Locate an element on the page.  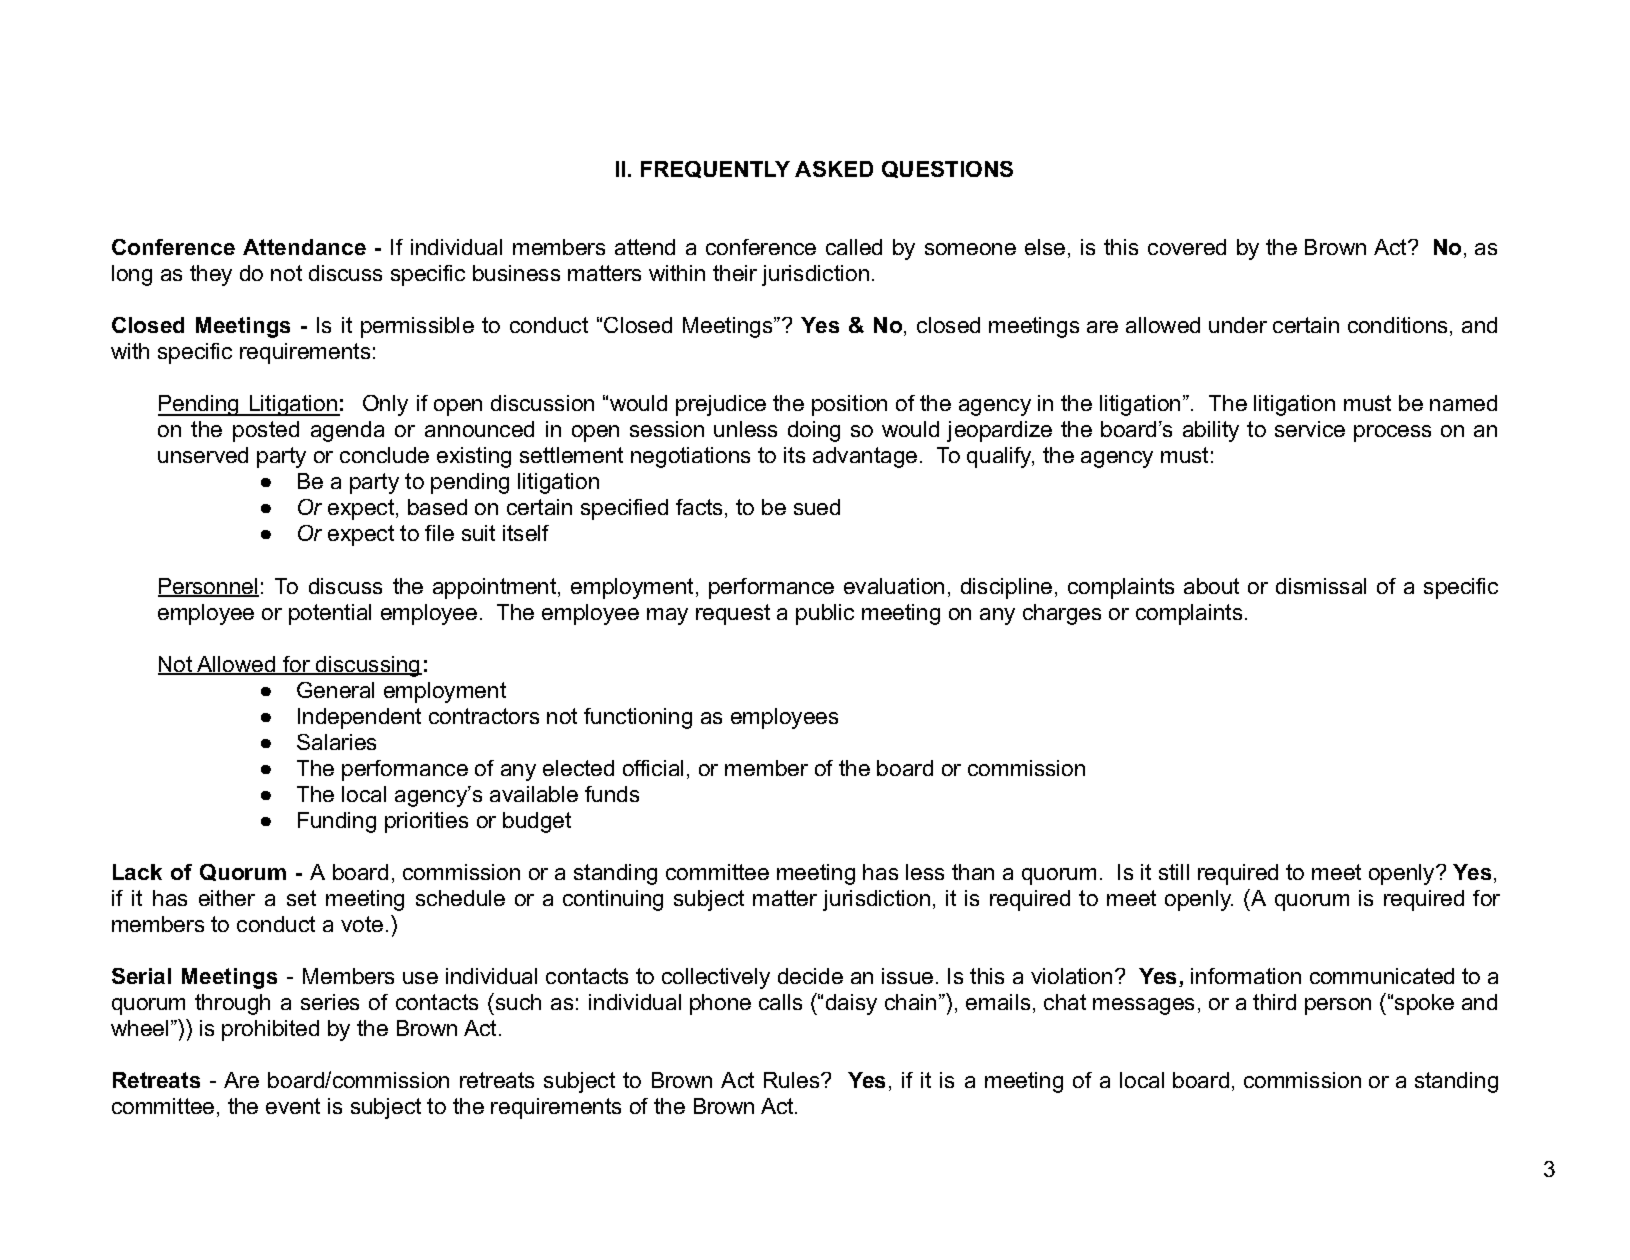
covered is located at coordinates (1187, 247).
